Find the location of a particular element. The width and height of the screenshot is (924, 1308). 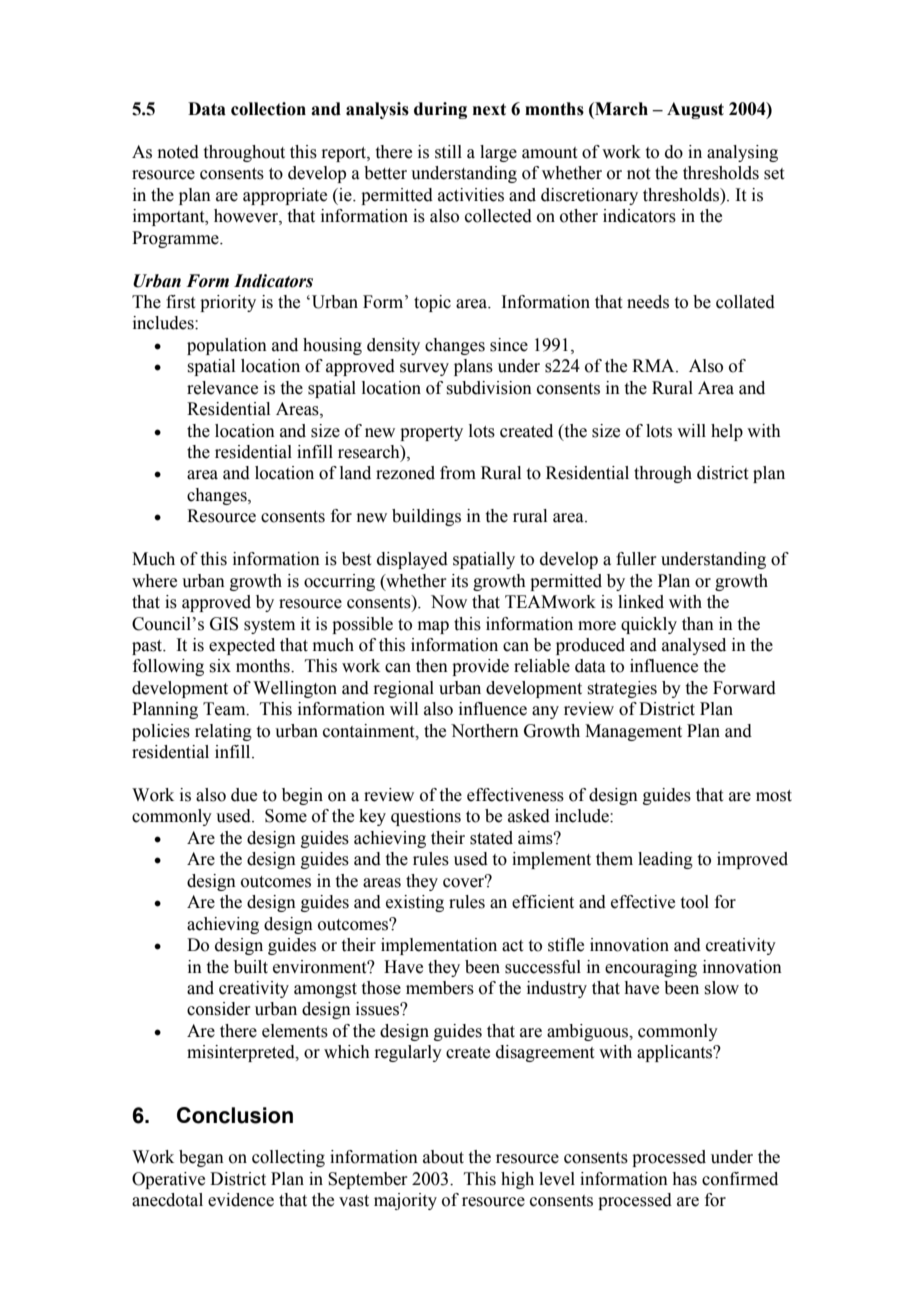

analysed is located at coordinates (694, 646).
